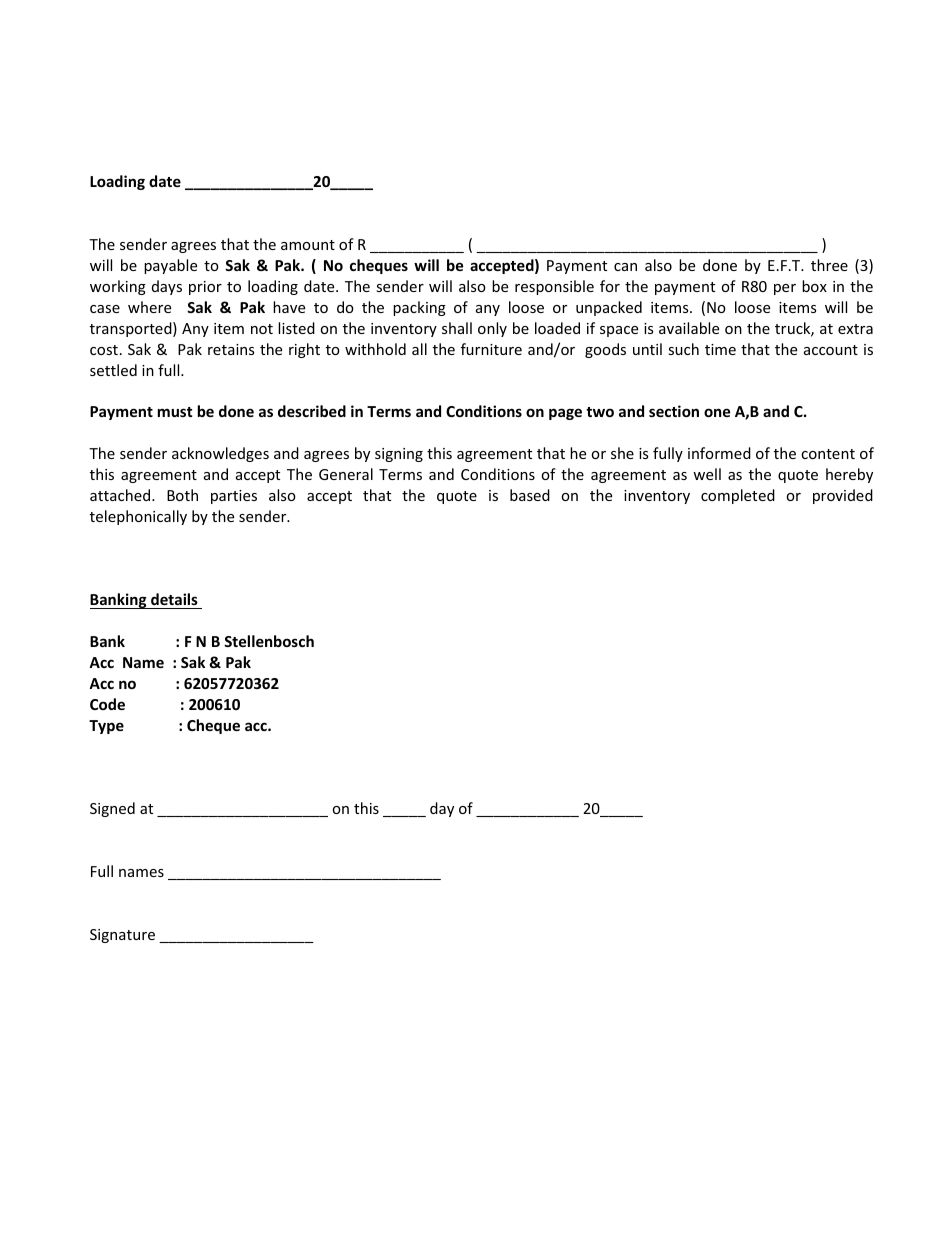  Describe the element at coordinates (530, 495) in the screenshot. I see `based` at that location.
